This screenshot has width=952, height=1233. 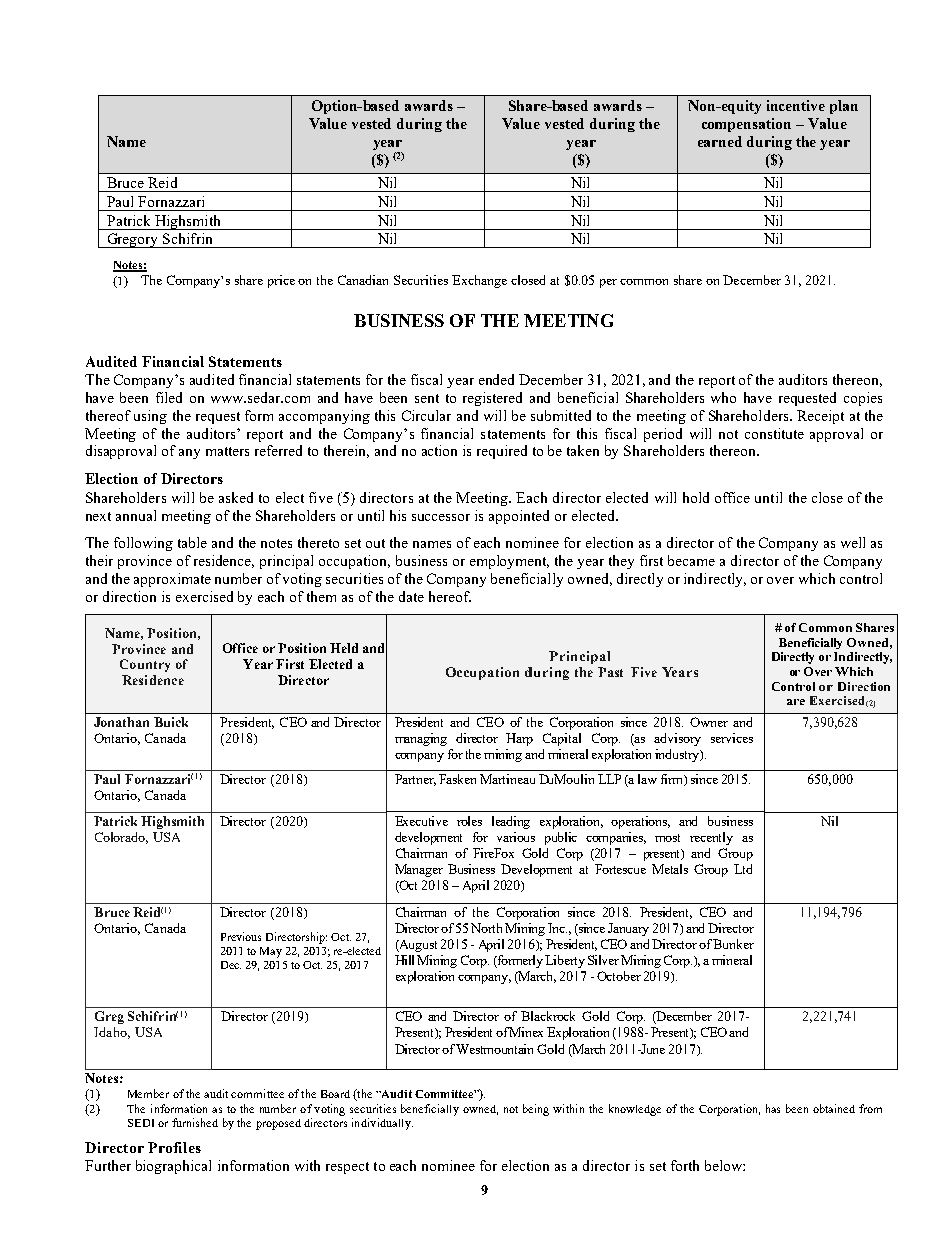 What do you see at coordinates (774, 433) in the screenshot?
I see `constitute` at bounding box center [774, 433].
